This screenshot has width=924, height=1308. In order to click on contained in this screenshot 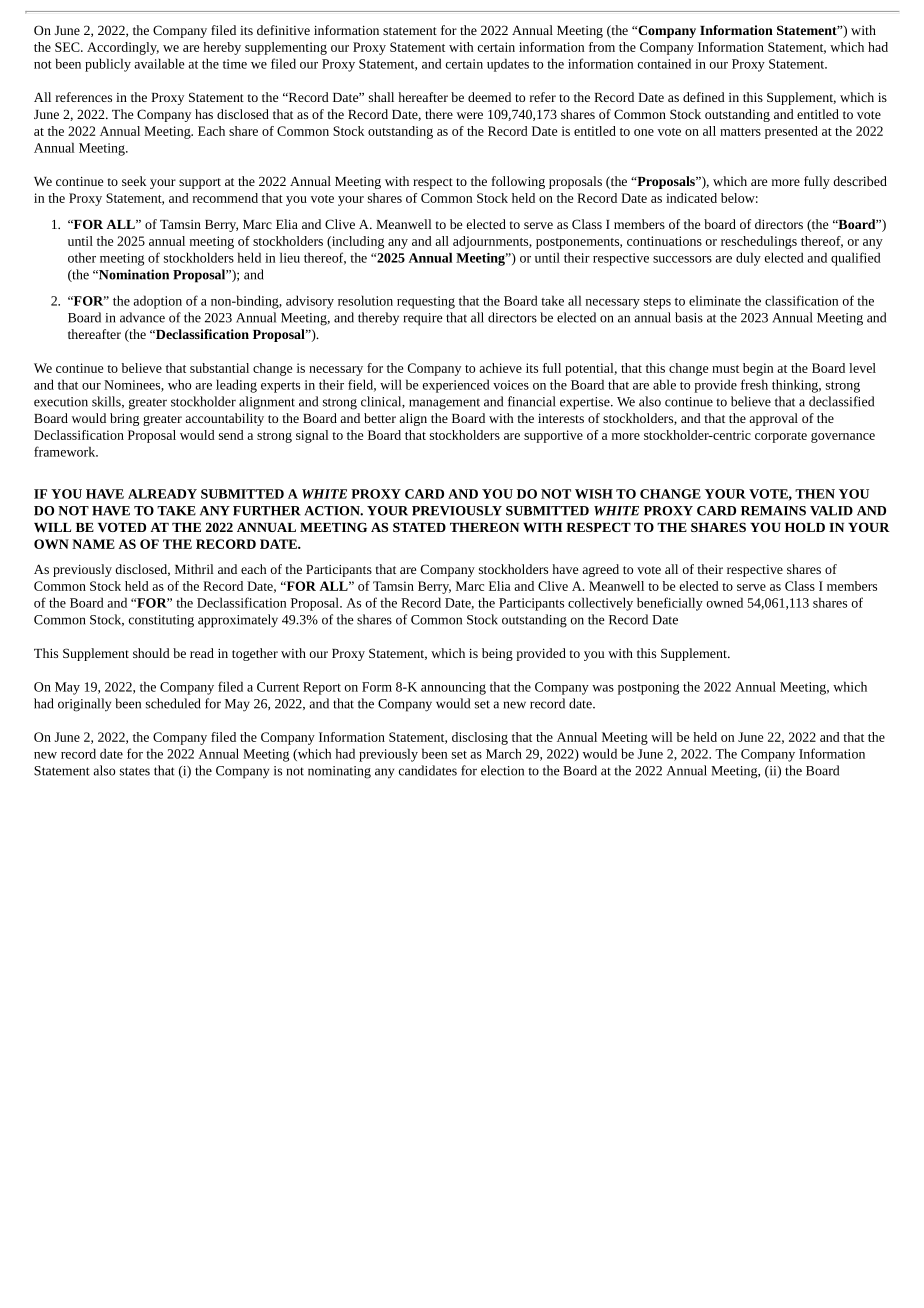, I will do `click(664, 63)`.
